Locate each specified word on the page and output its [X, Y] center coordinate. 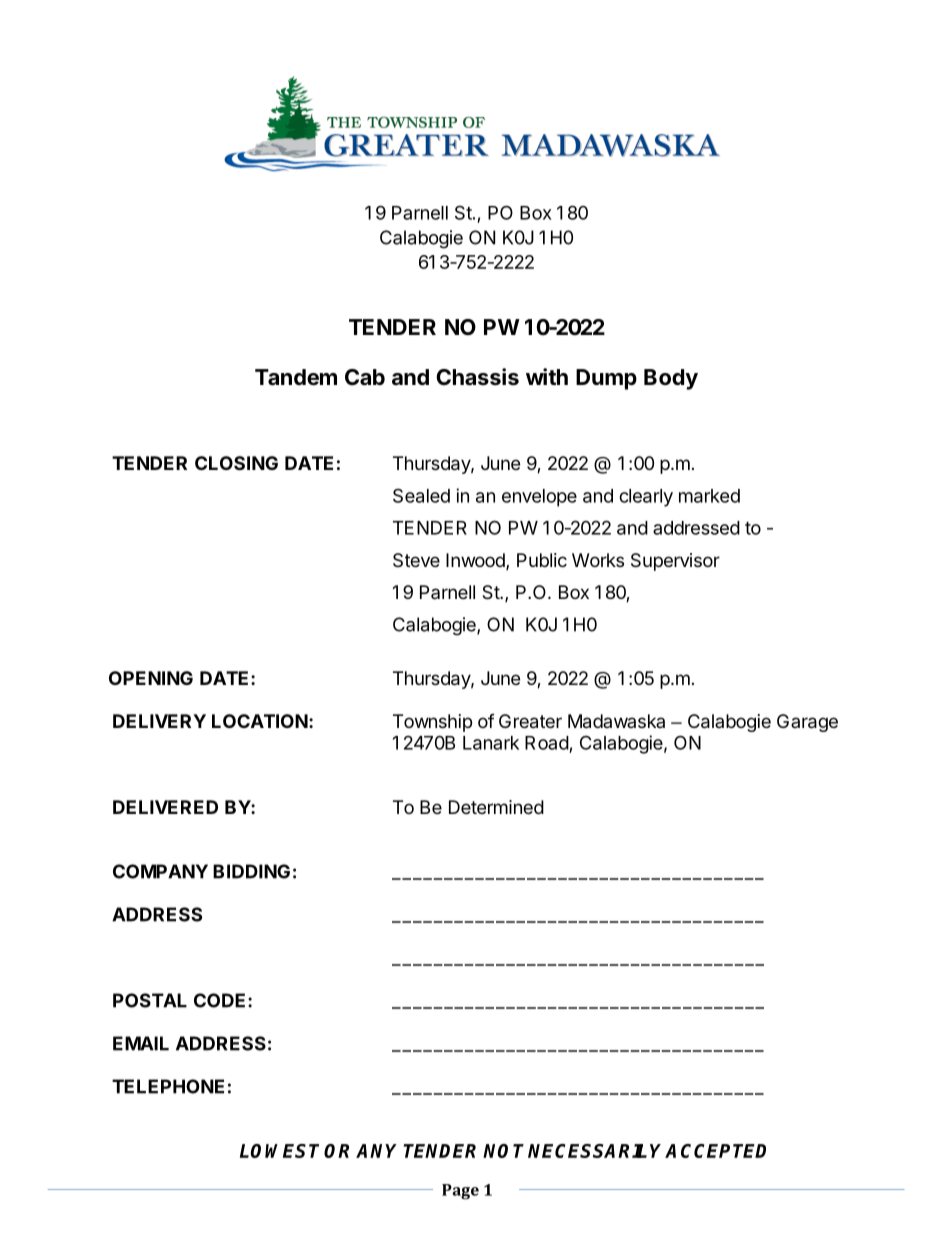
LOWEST [279, 1151]
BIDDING [251, 871]
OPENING [151, 678]
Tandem [296, 377]
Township [432, 723]
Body [671, 379]
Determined [496, 807]
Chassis [477, 377]
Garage [807, 723]
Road [547, 743]
